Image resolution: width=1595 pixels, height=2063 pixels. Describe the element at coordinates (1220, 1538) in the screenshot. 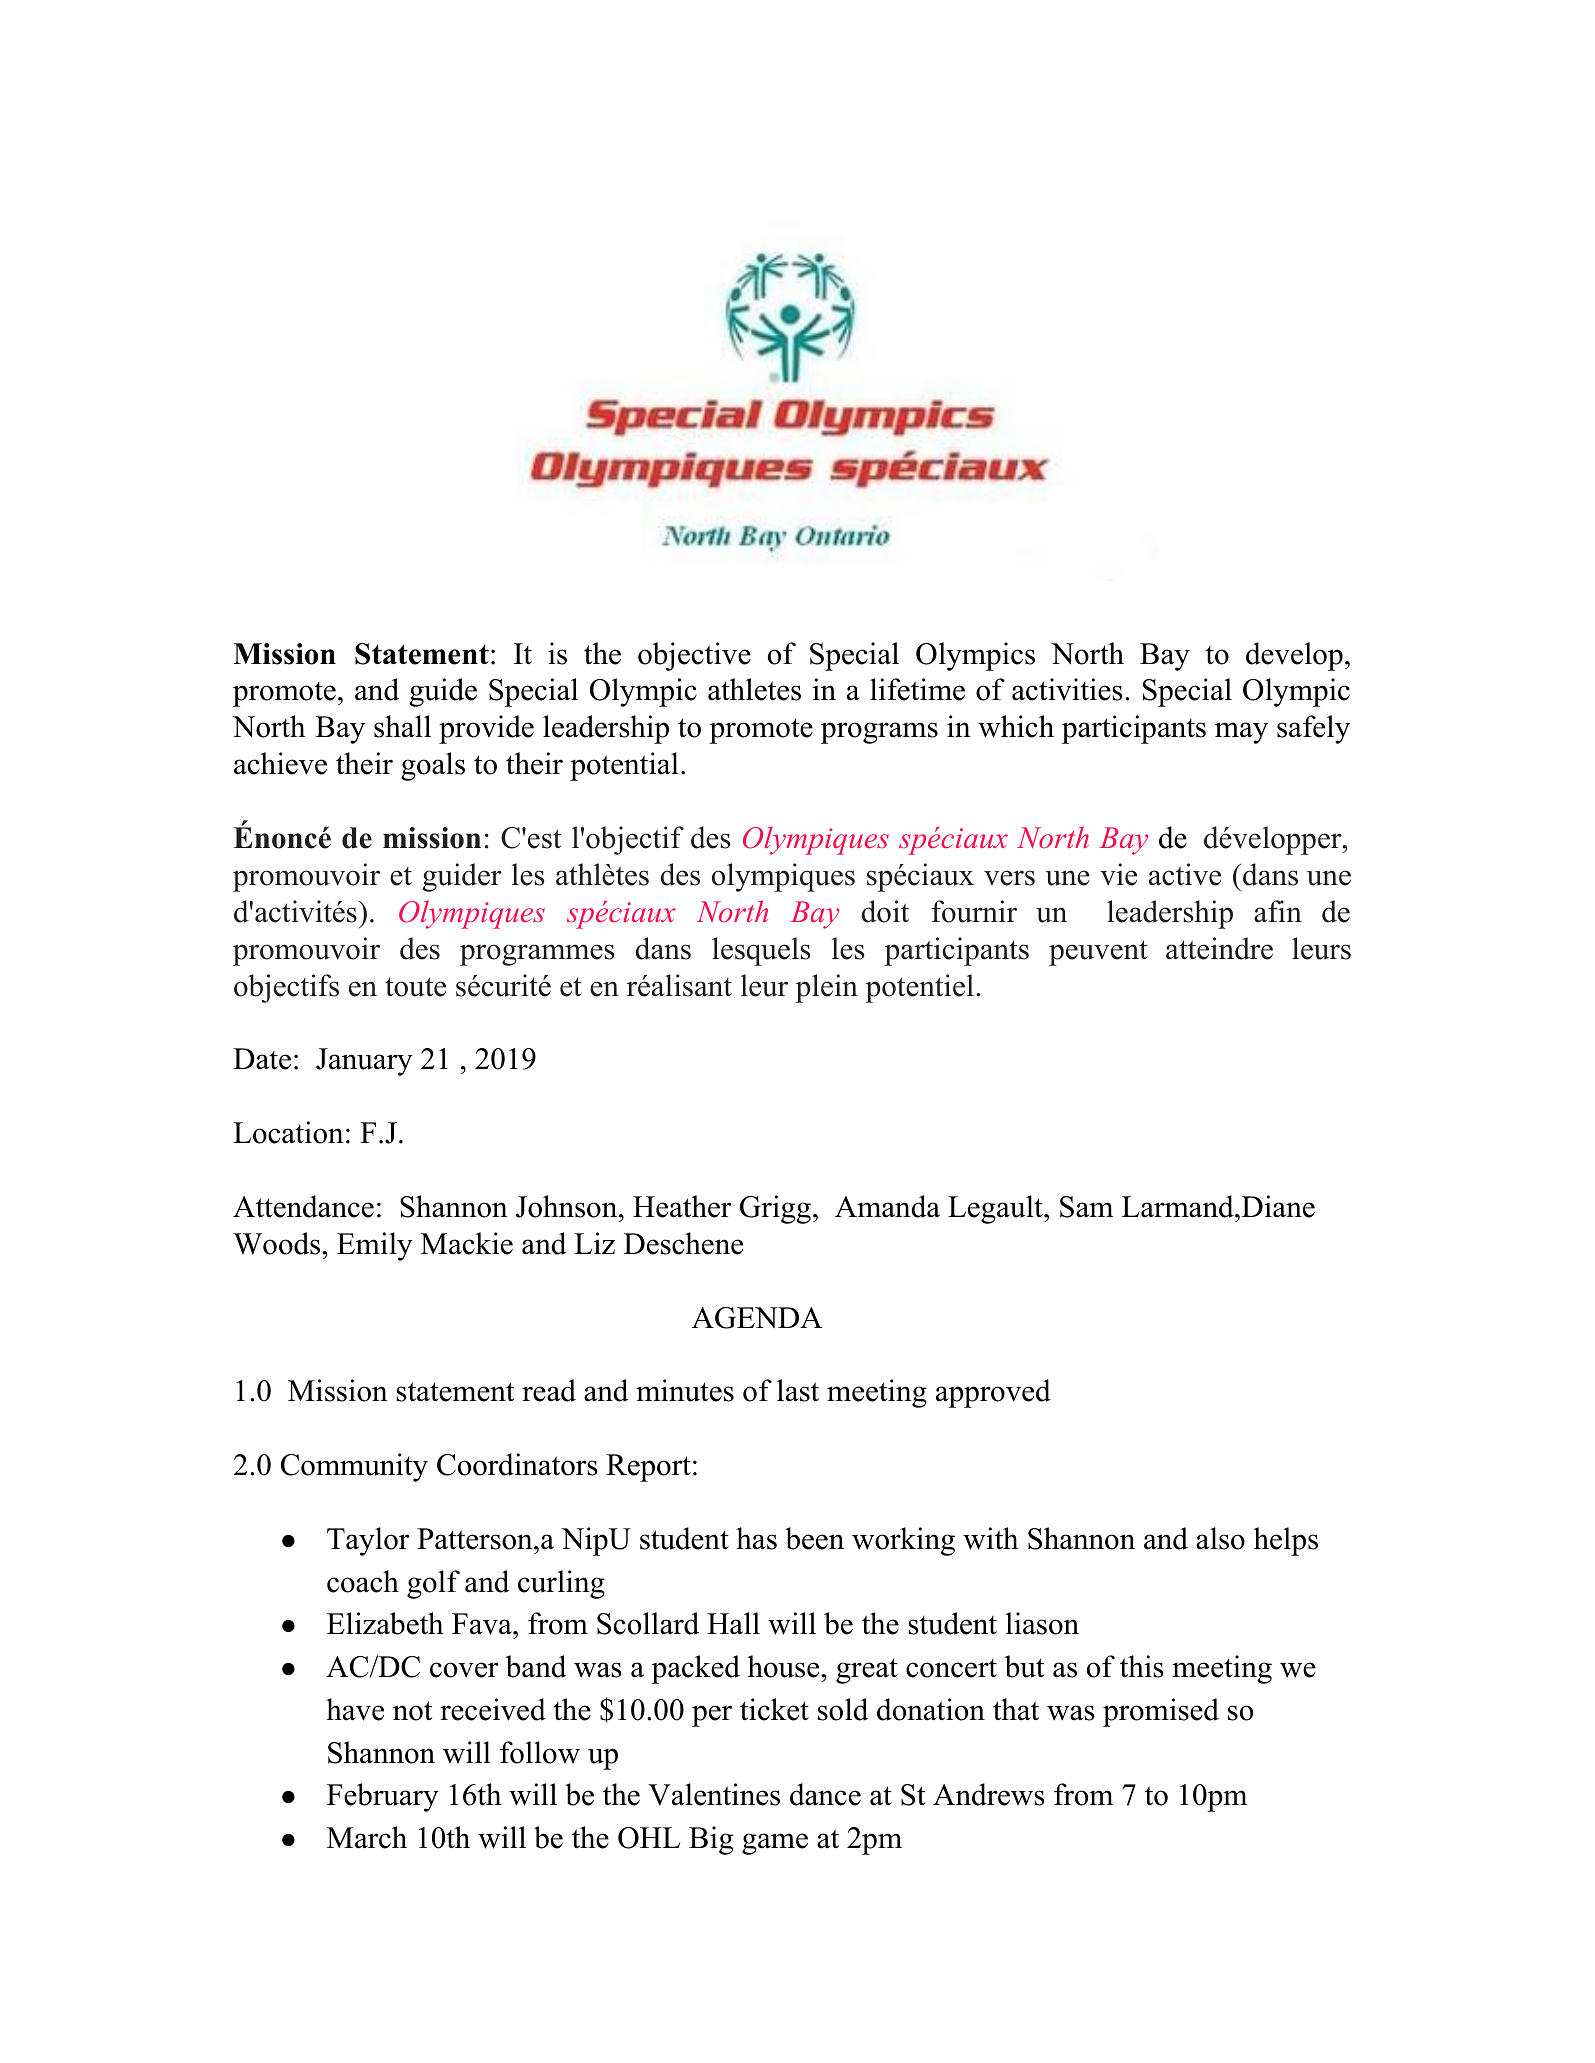

I see `also` at that location.
